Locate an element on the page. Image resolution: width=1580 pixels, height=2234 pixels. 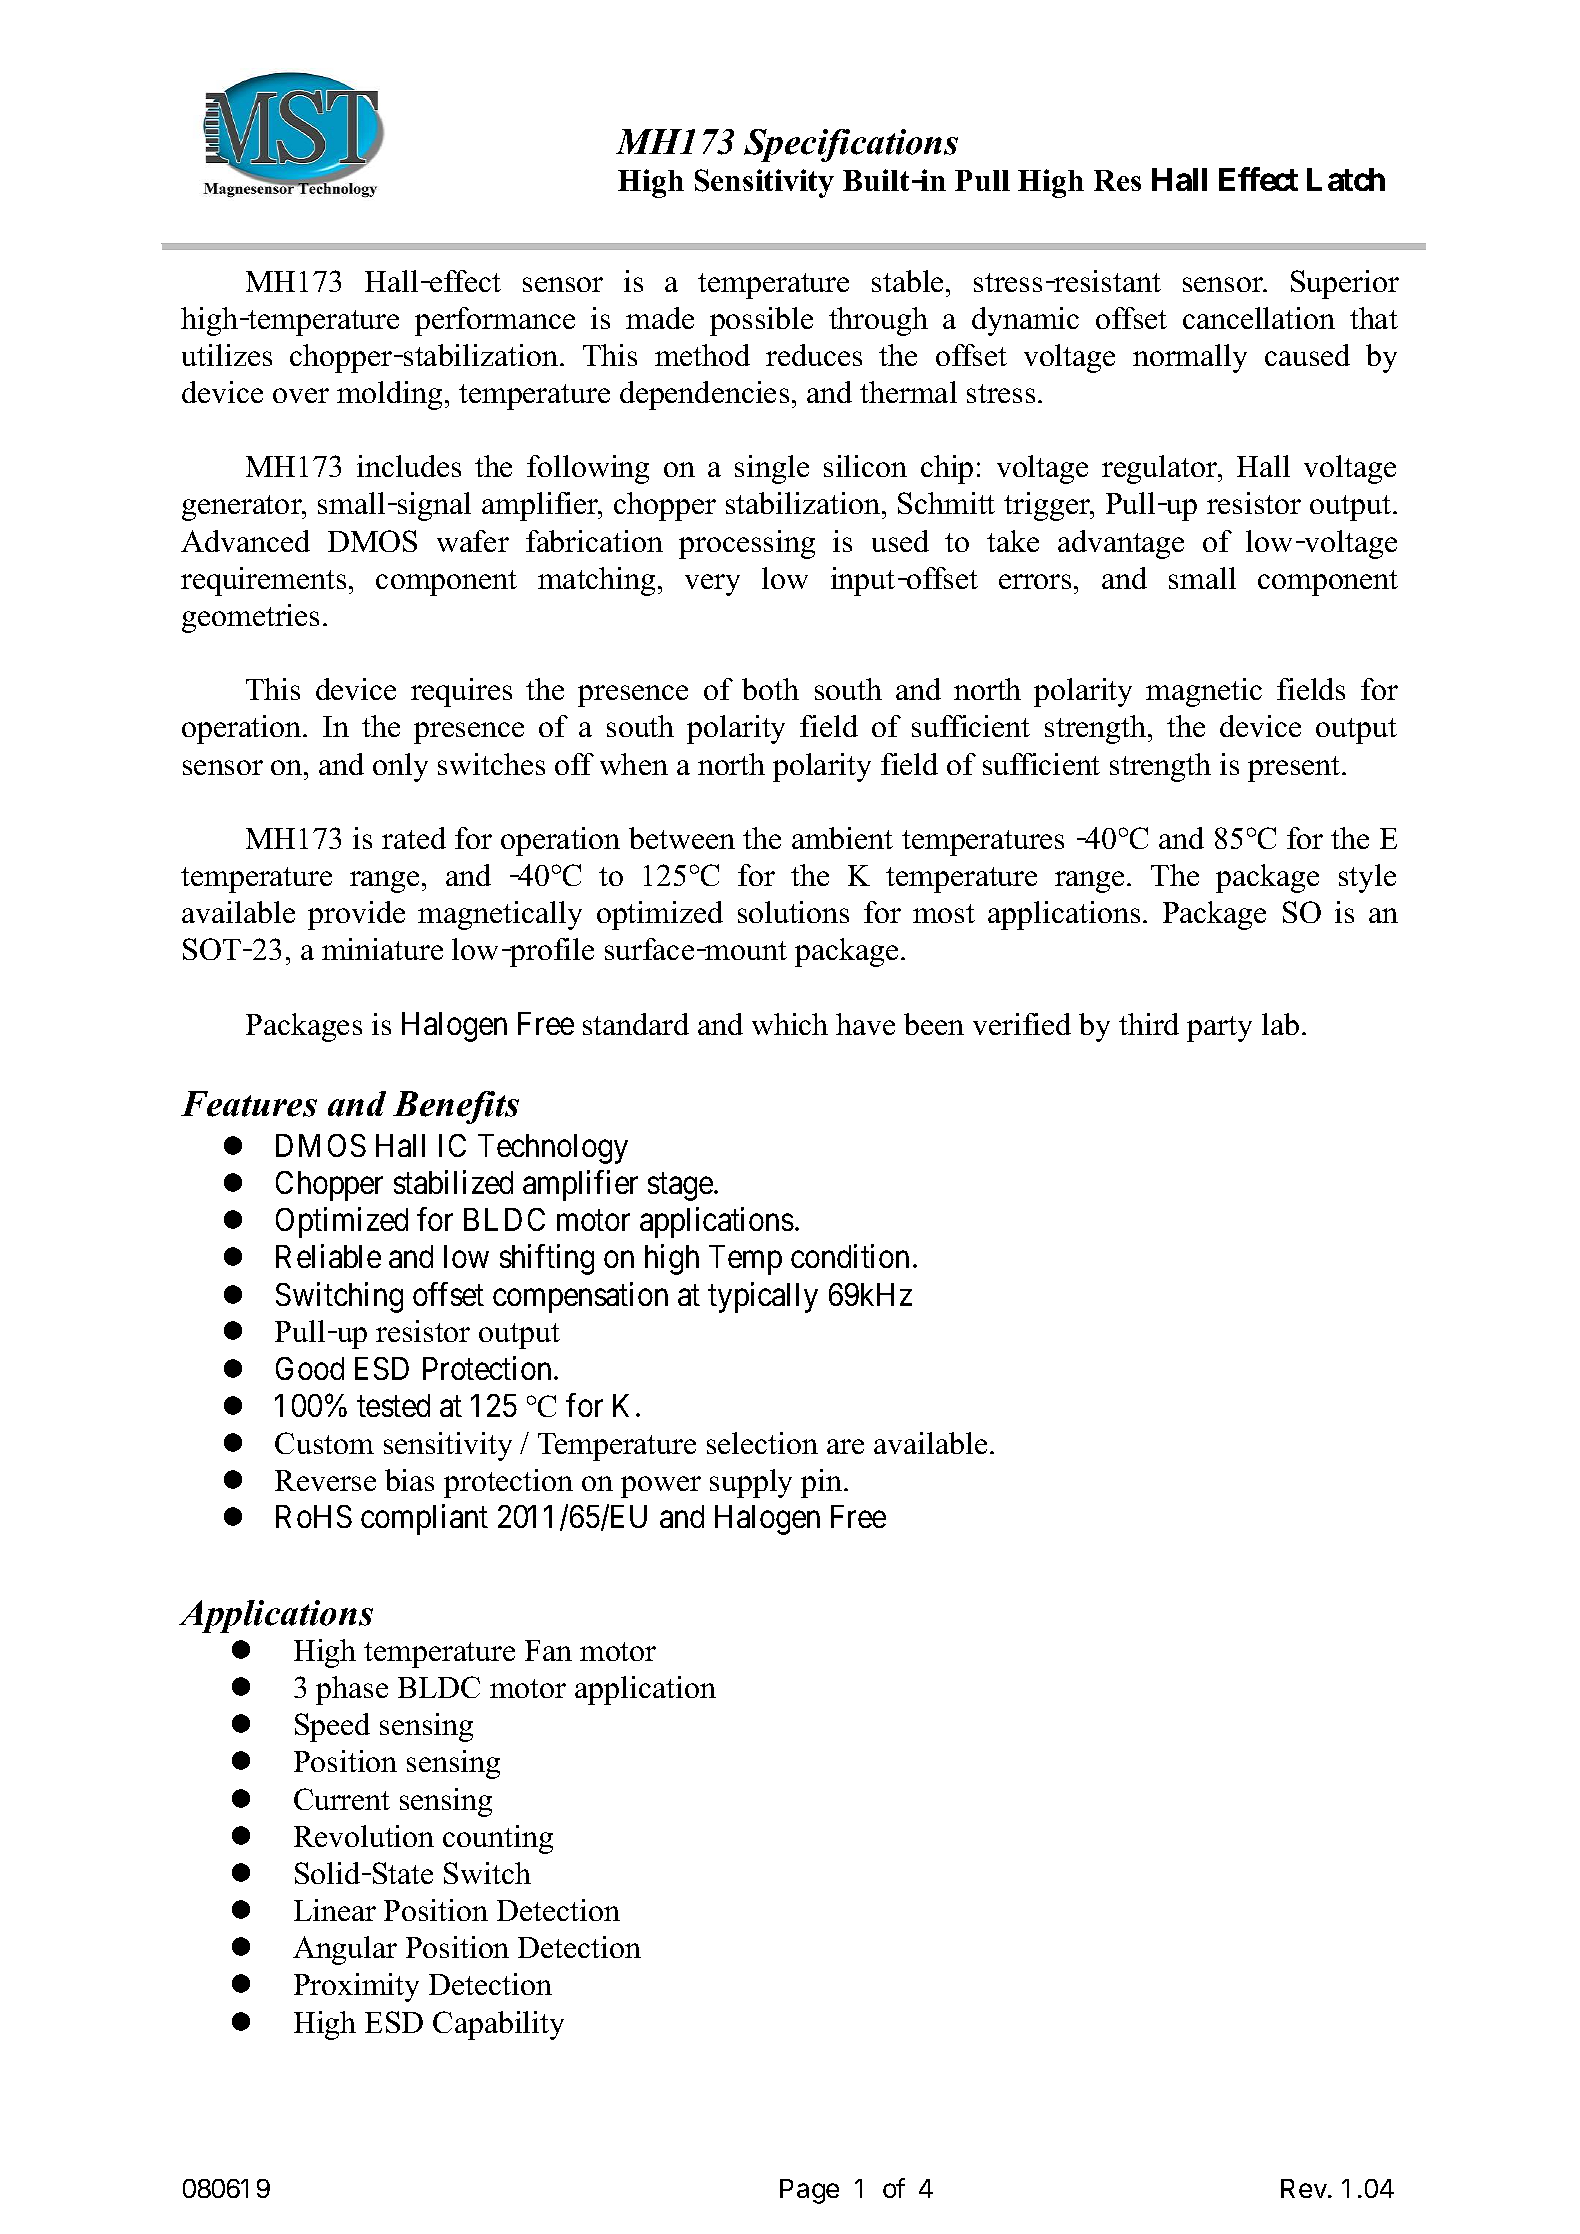
Specifications is located at coordinates (851, 145).
